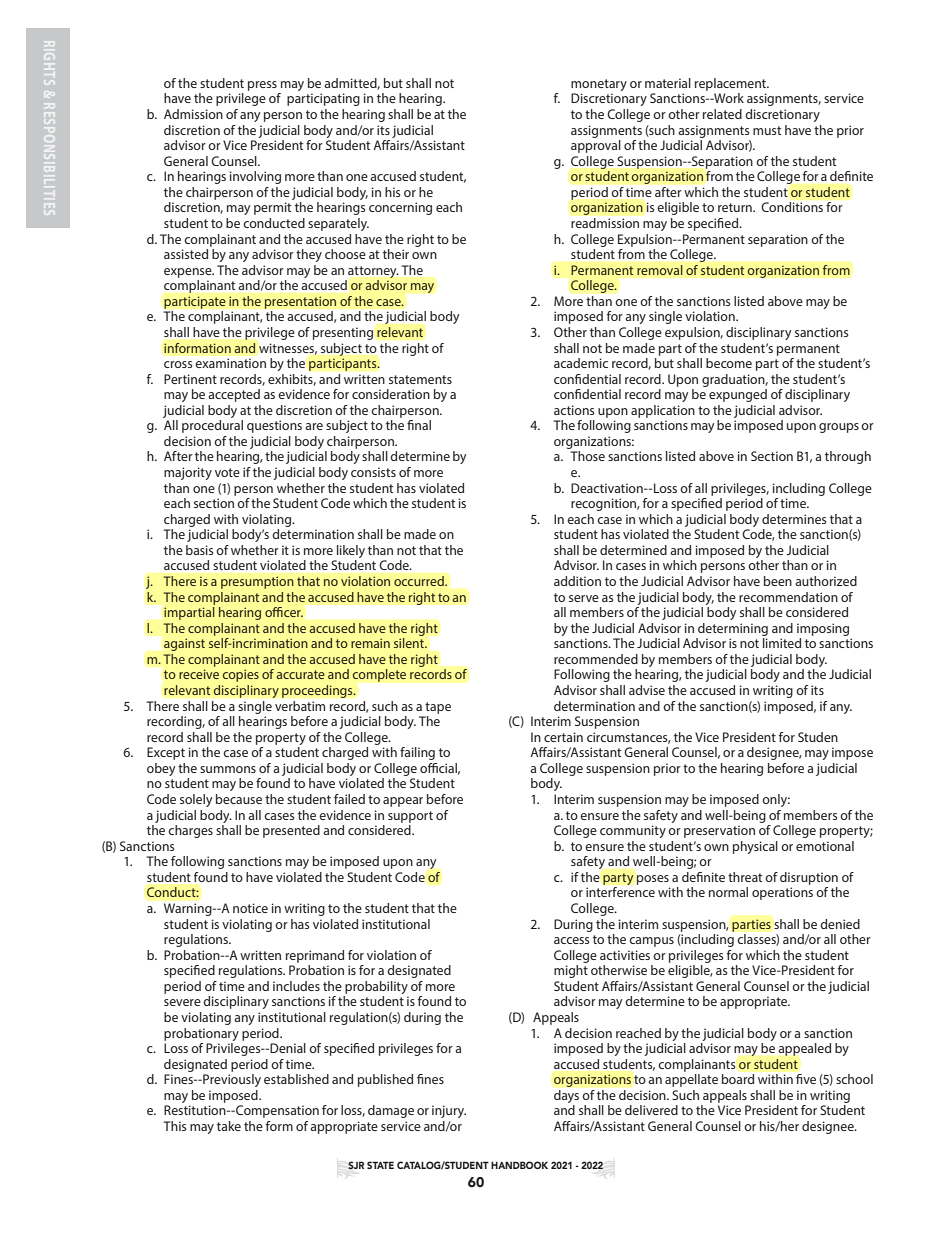 Image resolution: width=952 pixels, height=1233 pixels. Describe the element at coordinates (250, 908) in the document. I see `notice` at that location.
